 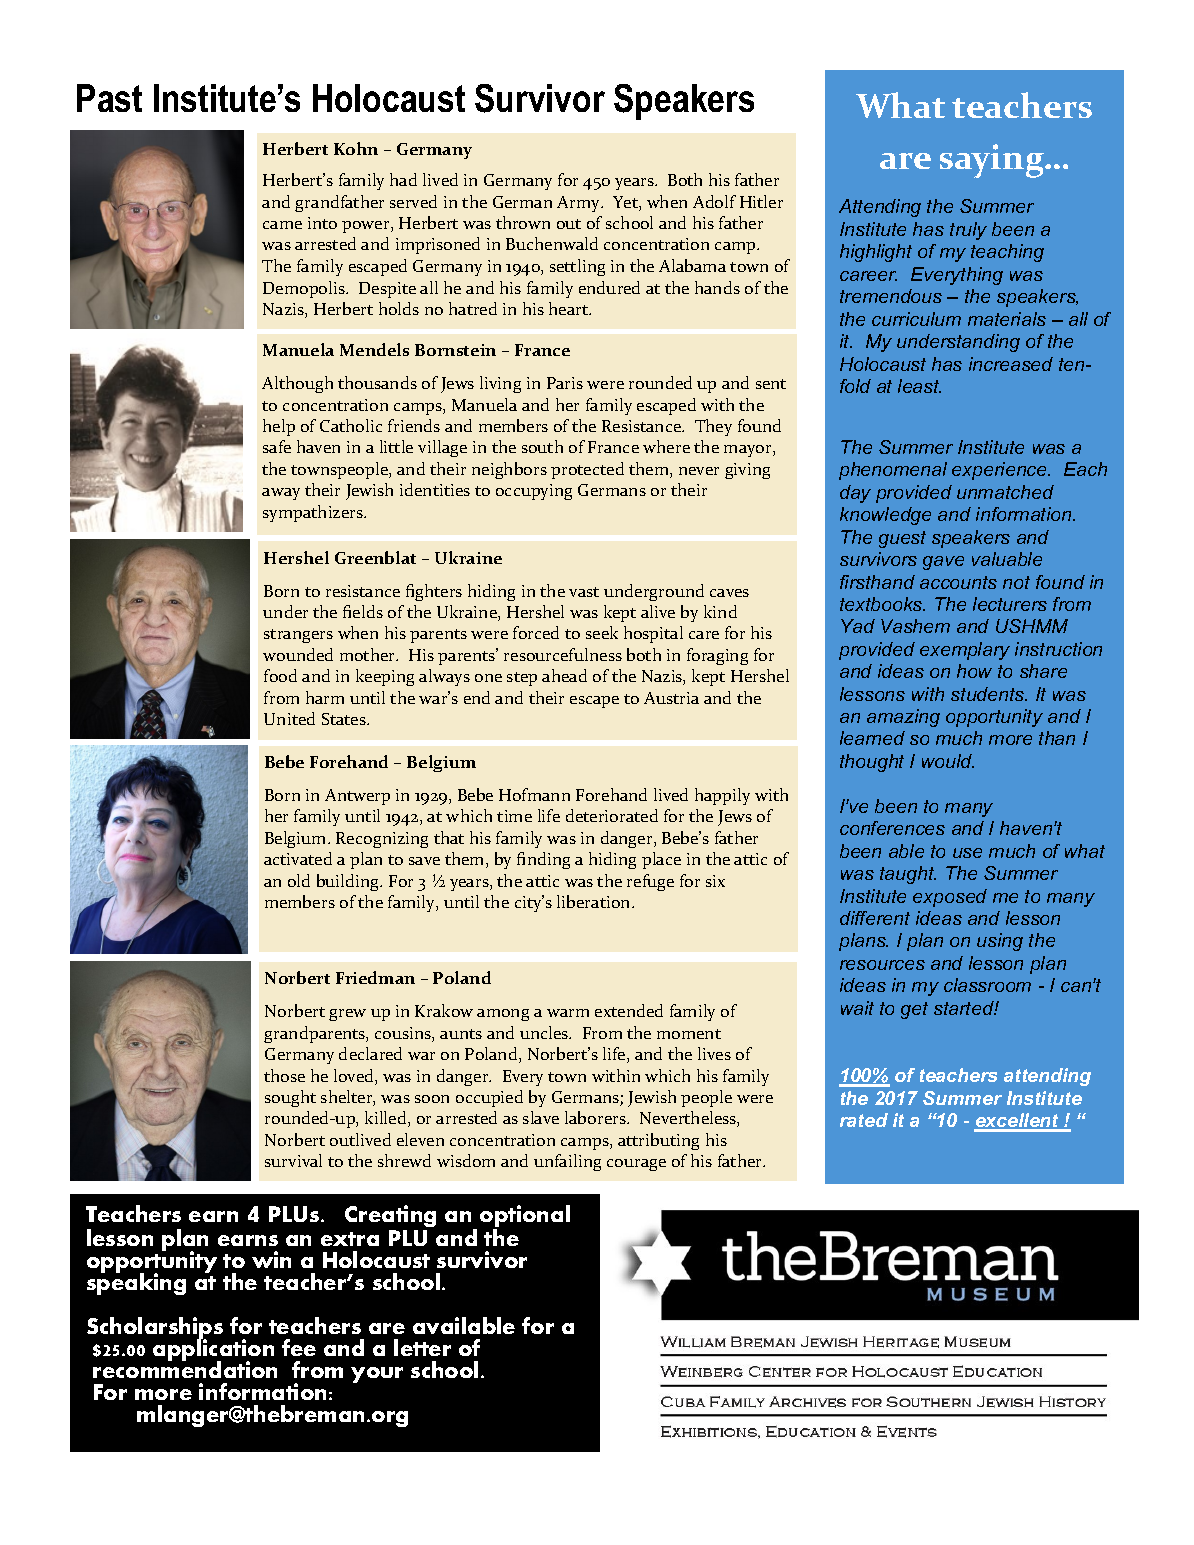 I want to click on would, so click(x=948, y=761).
